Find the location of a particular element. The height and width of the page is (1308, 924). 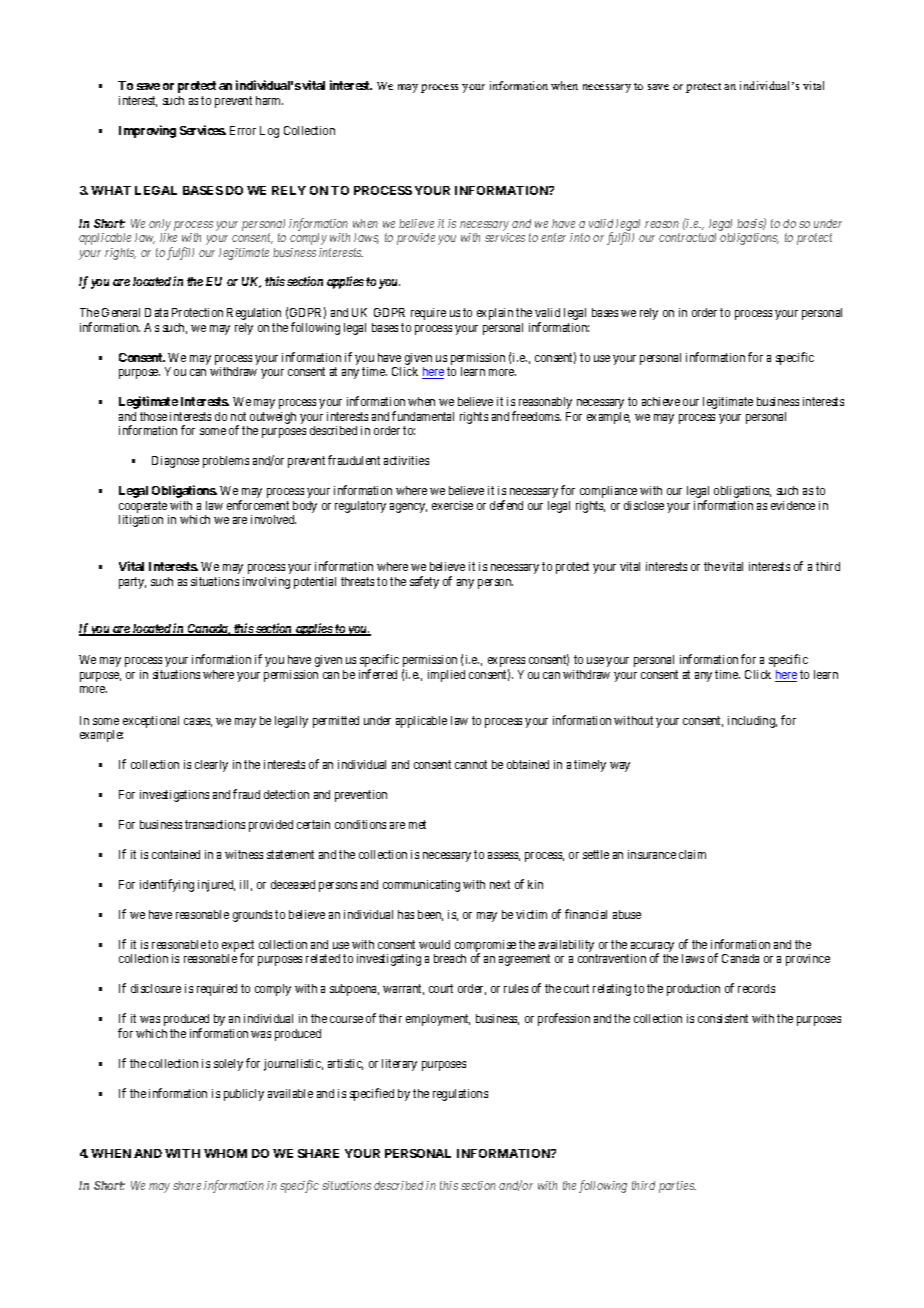

including is located at coordinates (752, 722).
